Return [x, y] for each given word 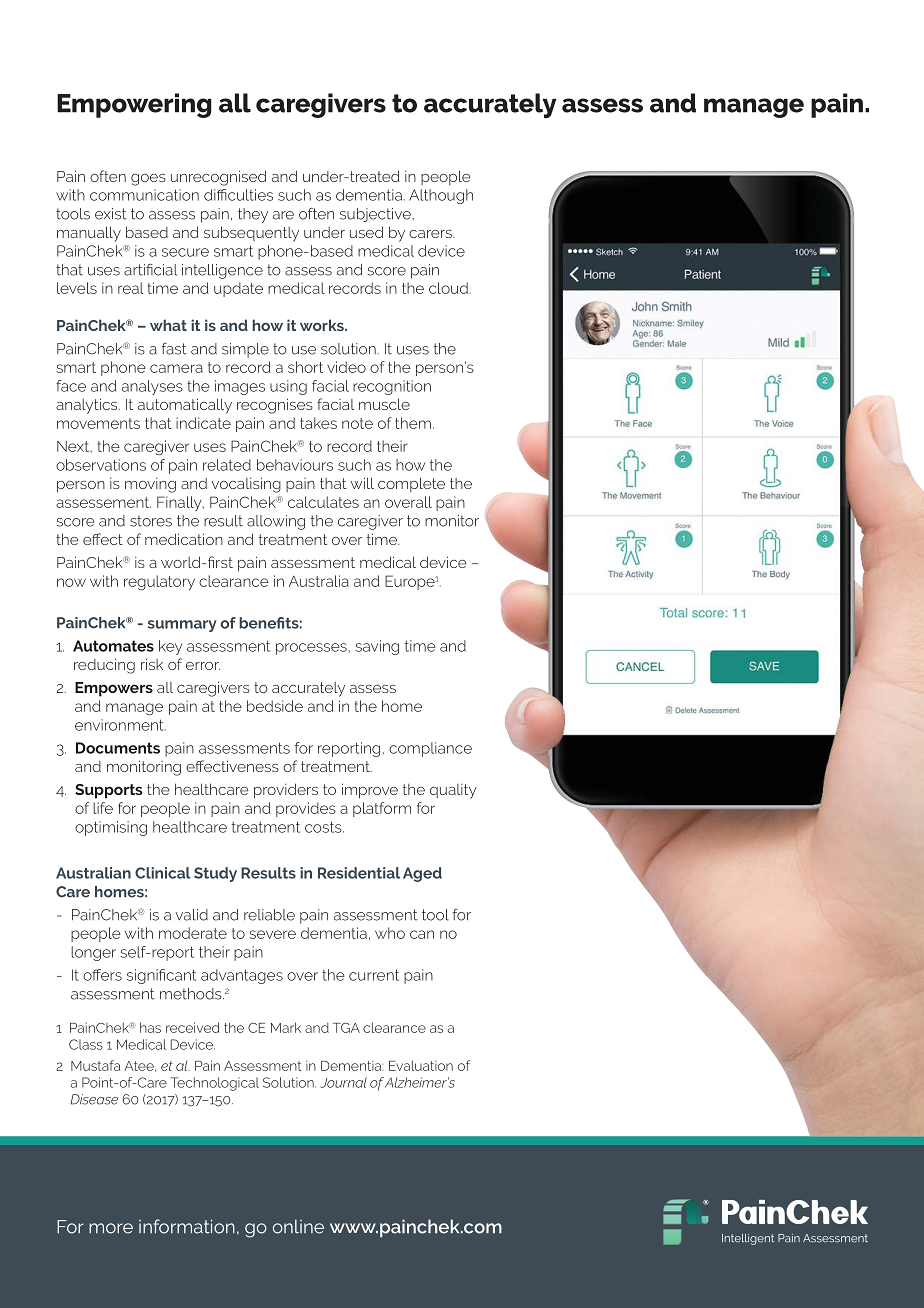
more [111, 1228]
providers [286, 791]
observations [101, 465]
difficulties [238, 195]
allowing [276, 522]
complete [411, 484]
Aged [422, 874]
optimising [111, 828]
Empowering [134, 105]
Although [441, 196]
